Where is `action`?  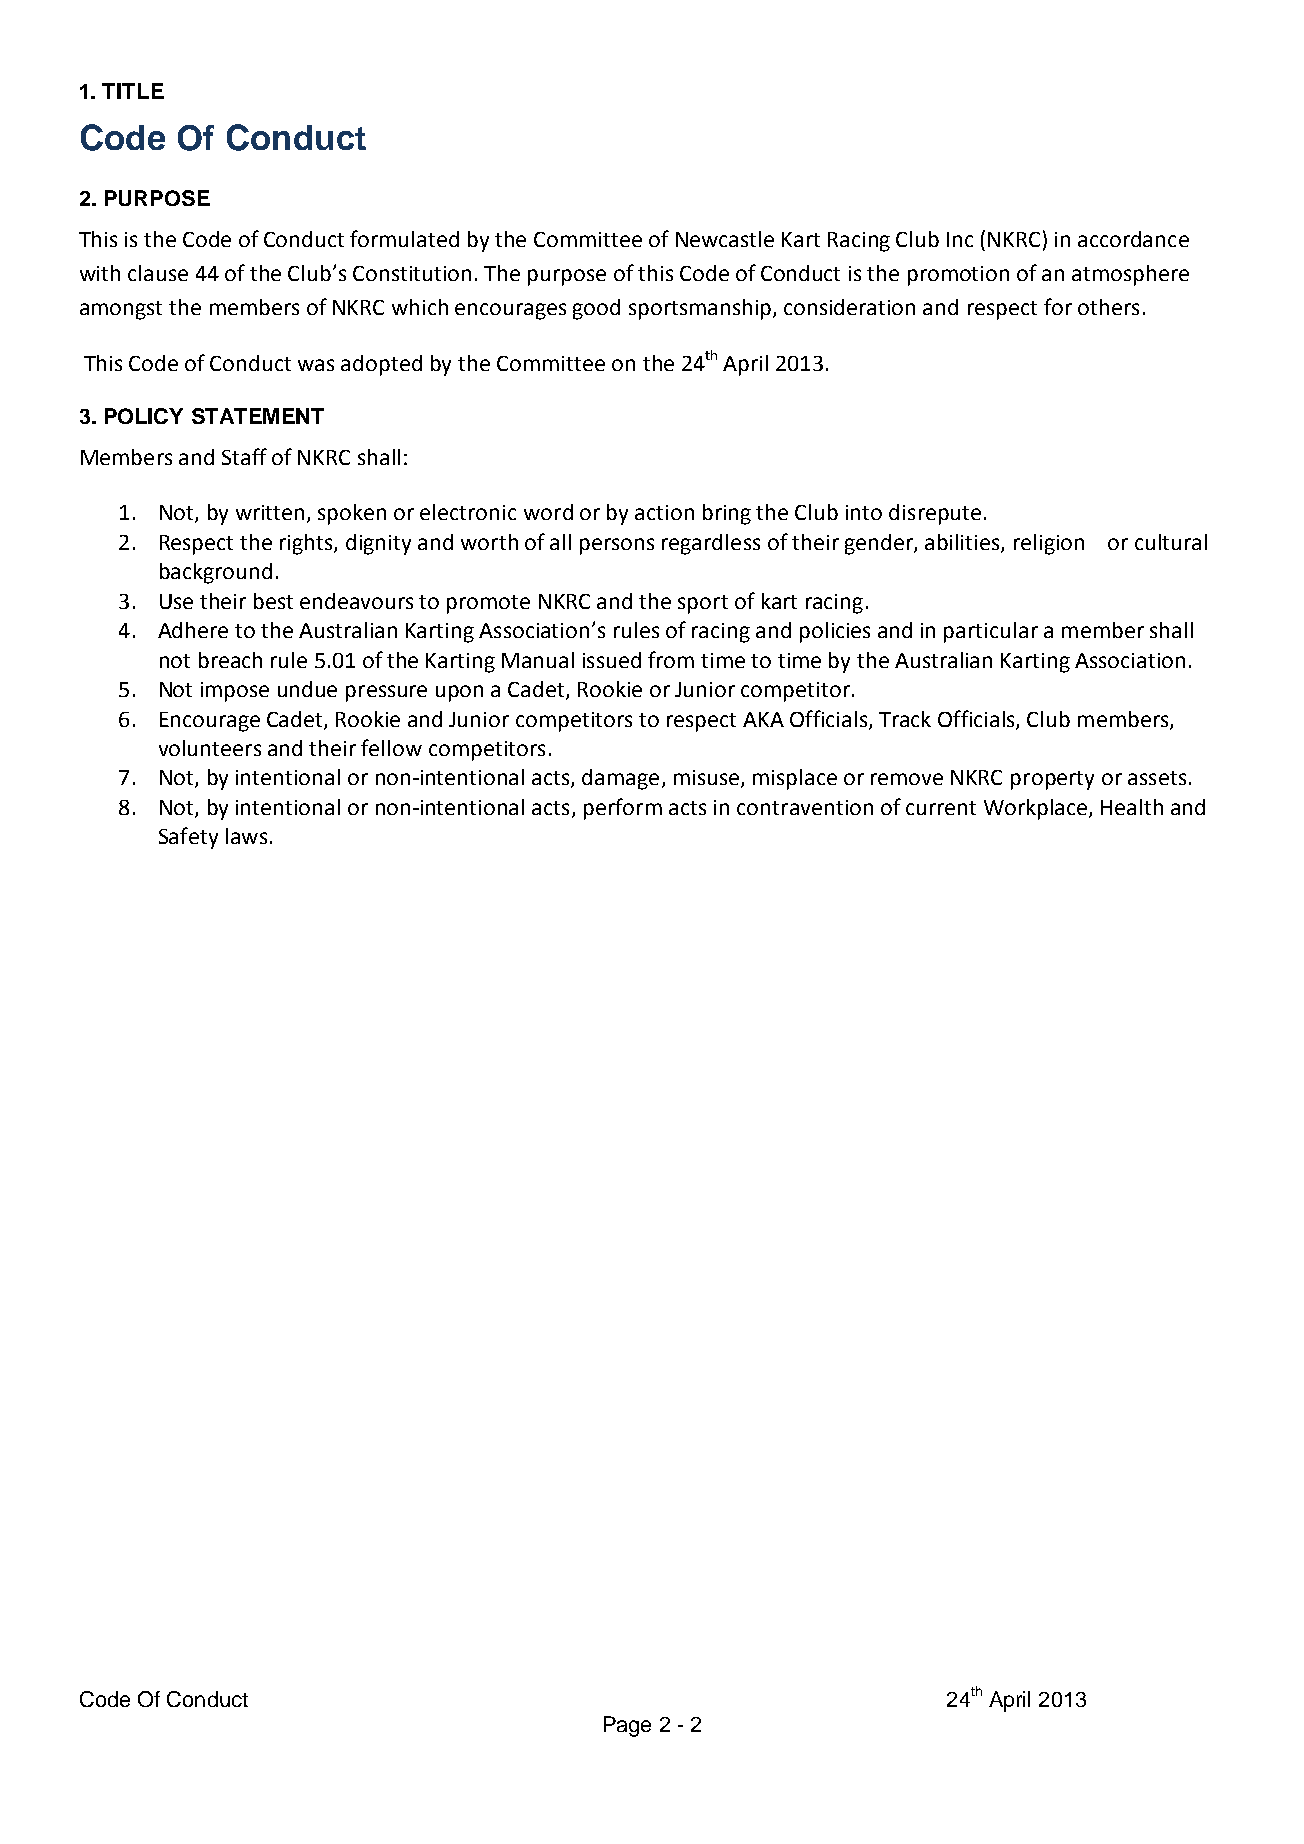
action is located at coordinates (664, 512).
